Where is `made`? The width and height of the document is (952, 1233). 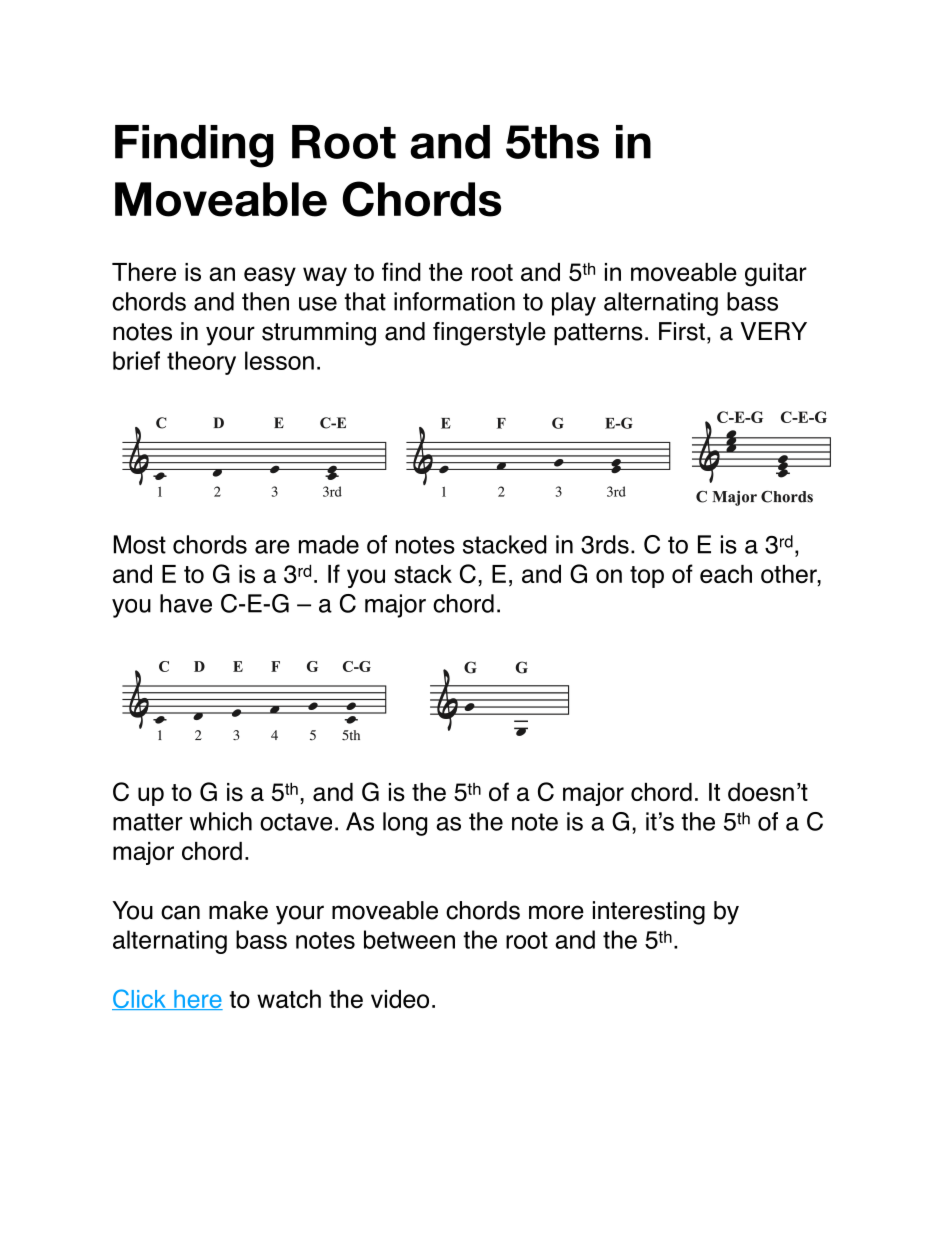 made is located at coordinates (329, 544).
